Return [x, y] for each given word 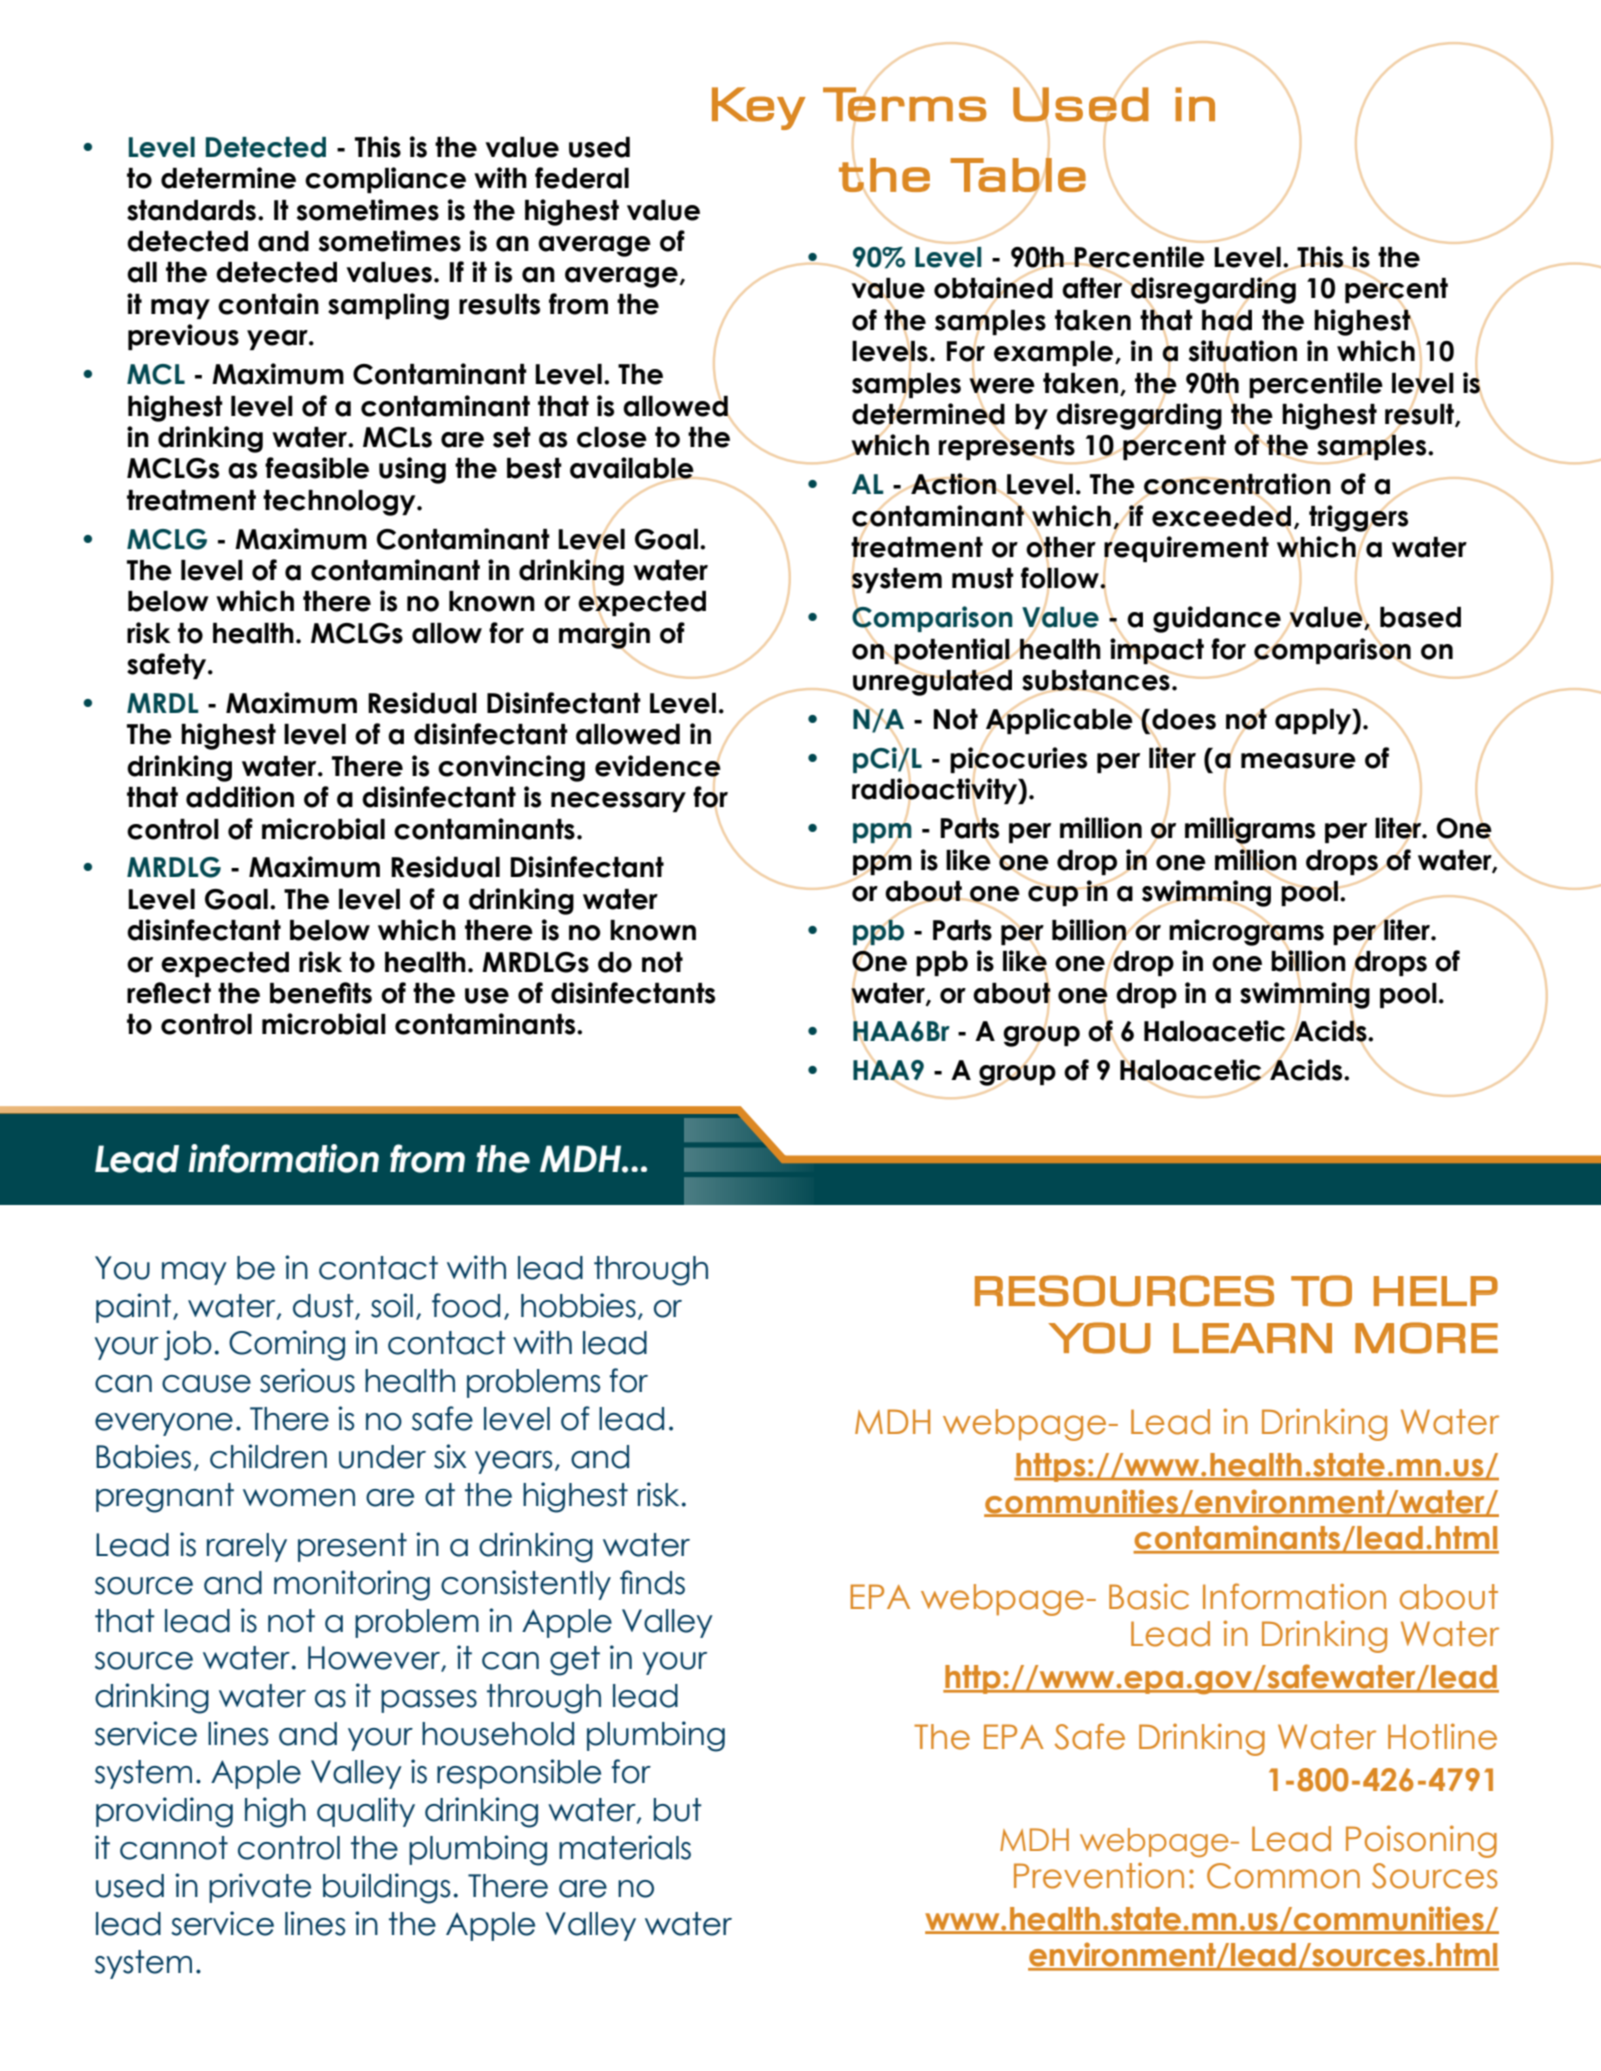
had [1227, 320]
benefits [321, 993]
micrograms [1246, 932]
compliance [385, 180]
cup [1054, 894]
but [677, 1810]
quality [366, 1812]
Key [759, 108]
